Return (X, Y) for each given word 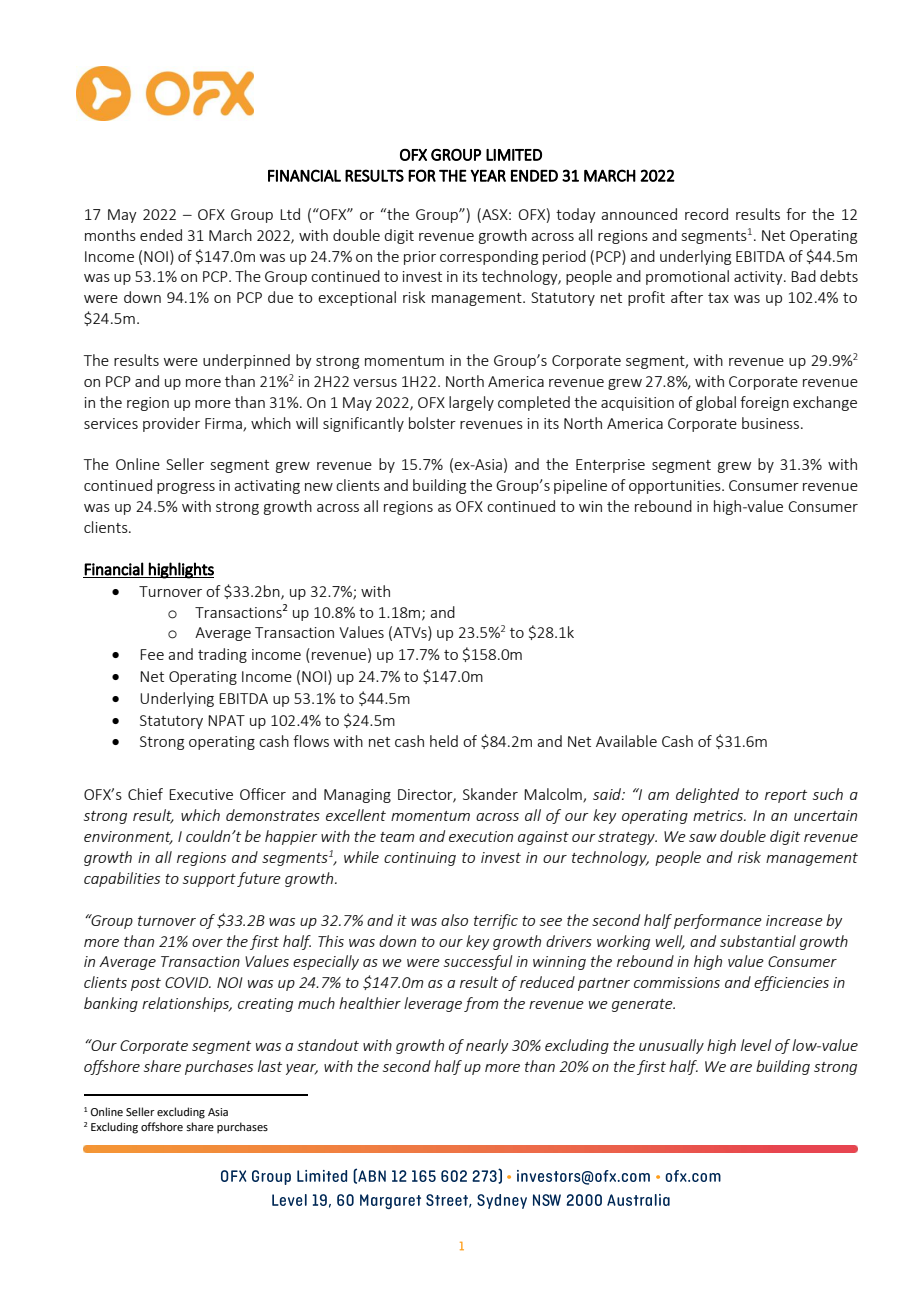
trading (222, 655)
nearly (487, 1046)
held (444, 741)
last (270, 1066)
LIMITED (514, 155)
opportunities (676, 487)
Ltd (290, 214)
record (706, 214)
